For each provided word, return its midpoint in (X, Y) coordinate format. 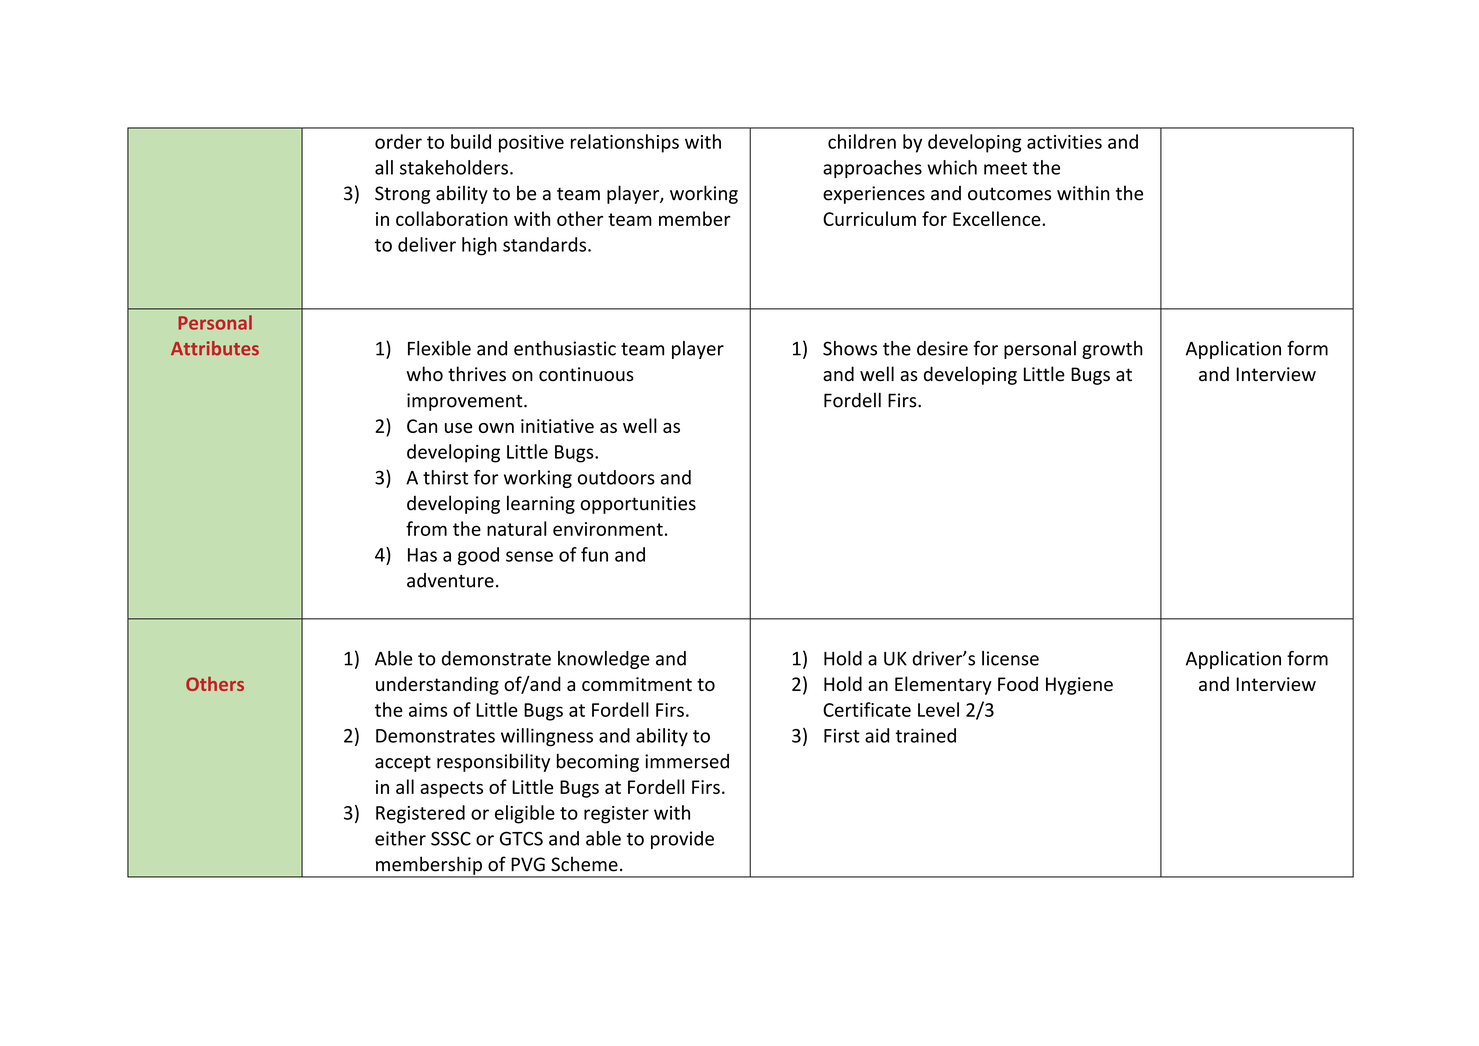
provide (682, 840)
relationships (625, 143)
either (400, 838)
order (398, 141)
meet (1005, 168)
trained (926, 735)
